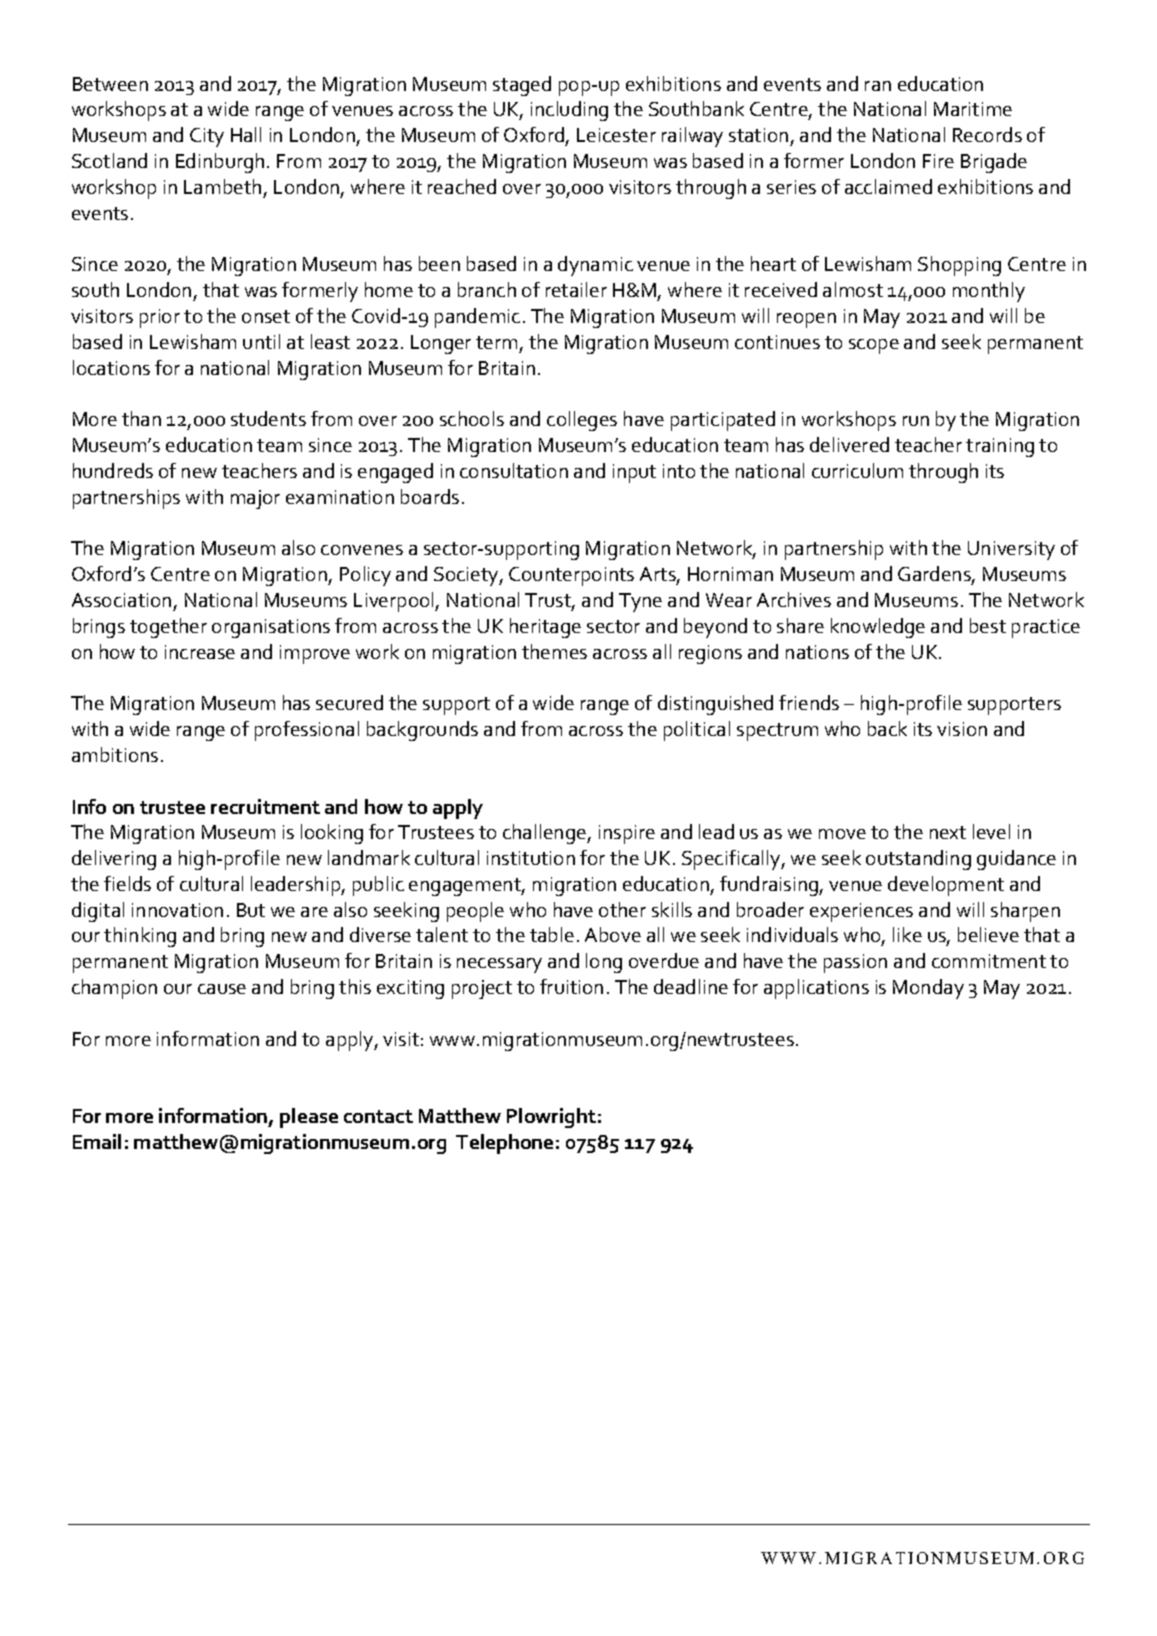 Image resolution: width=1157 pixels, height=1636 pixels. I want to click on City, so click(207, 137).
